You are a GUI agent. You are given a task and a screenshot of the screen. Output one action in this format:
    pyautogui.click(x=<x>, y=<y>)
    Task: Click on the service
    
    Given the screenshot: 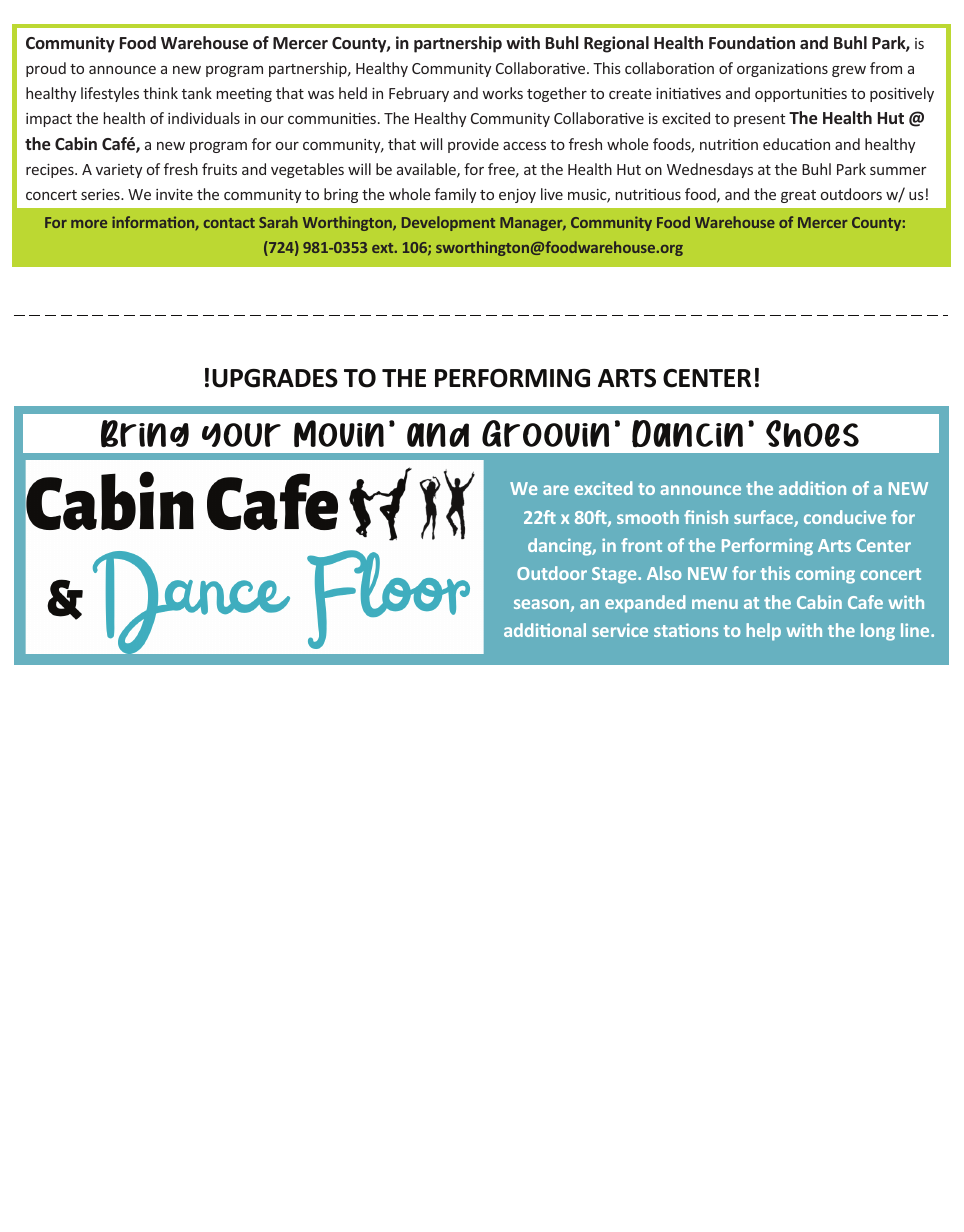 What is the action you would take?
    pyautogui.click(x=620, y=630)
